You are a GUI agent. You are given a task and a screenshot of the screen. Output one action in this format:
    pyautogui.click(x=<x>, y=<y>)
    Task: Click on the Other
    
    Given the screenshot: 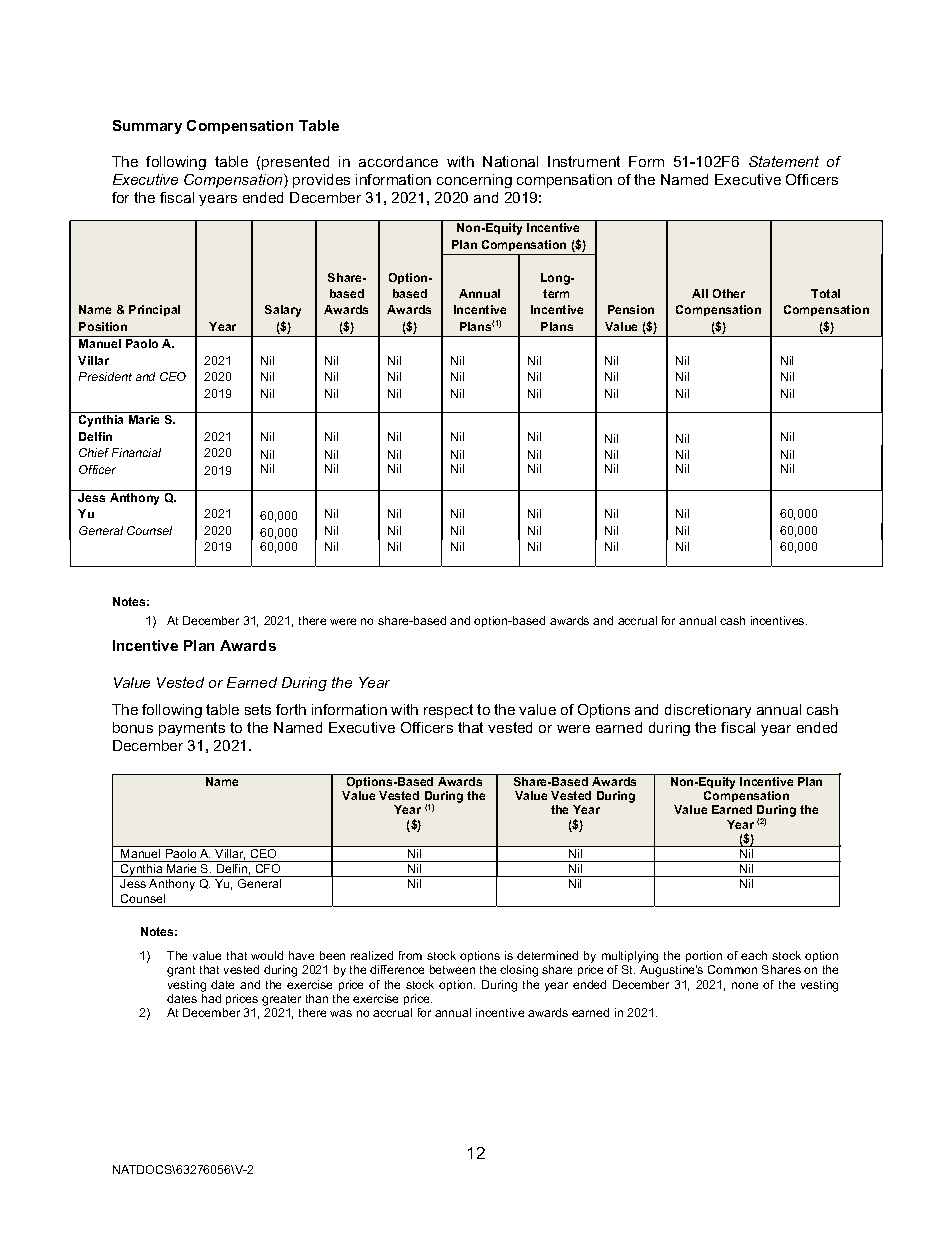 What is the action you would take?
    pyautogui.click(x=729, y=293)
